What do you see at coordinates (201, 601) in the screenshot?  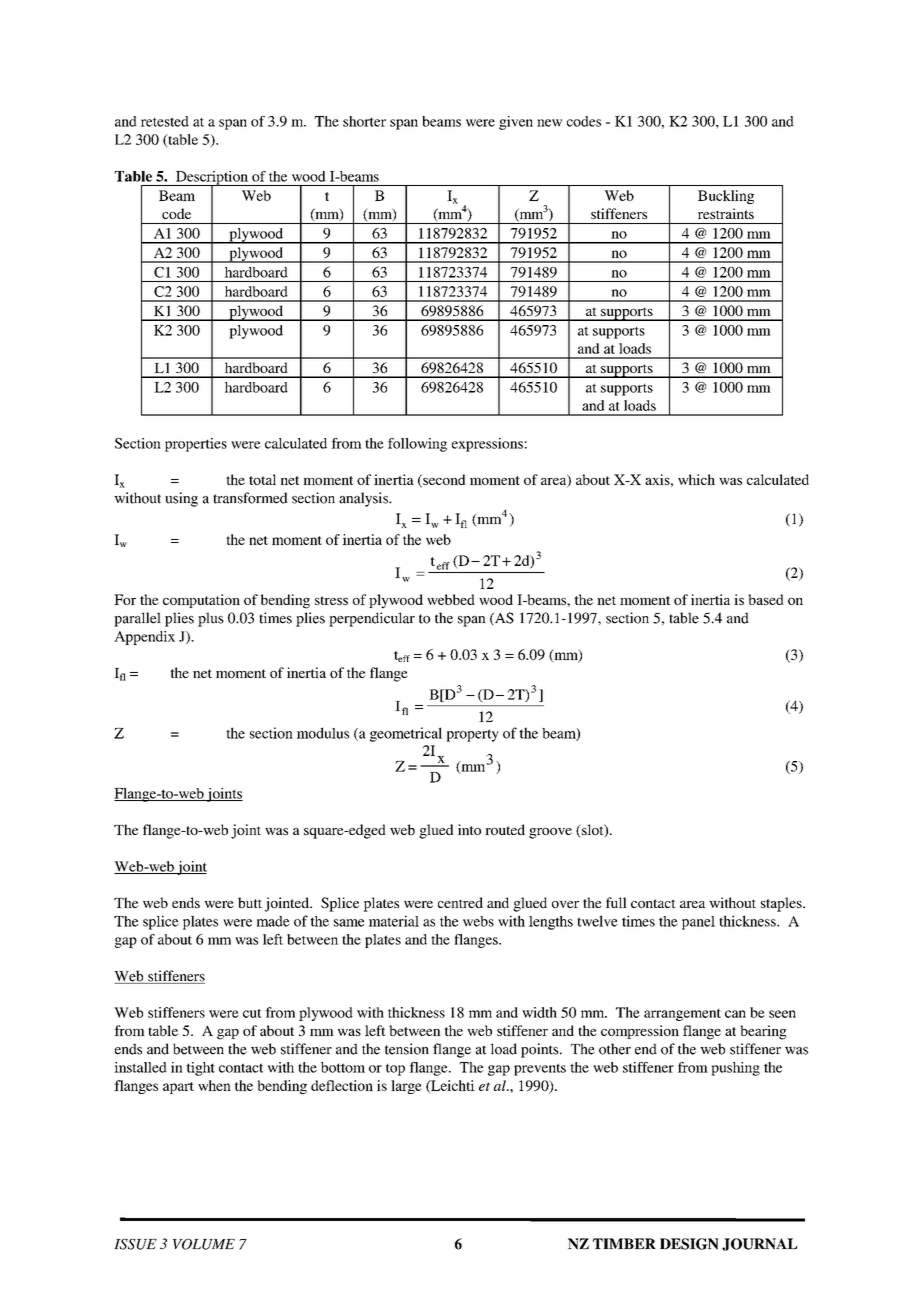 I see `computation` at bounding box center [201, 601].
